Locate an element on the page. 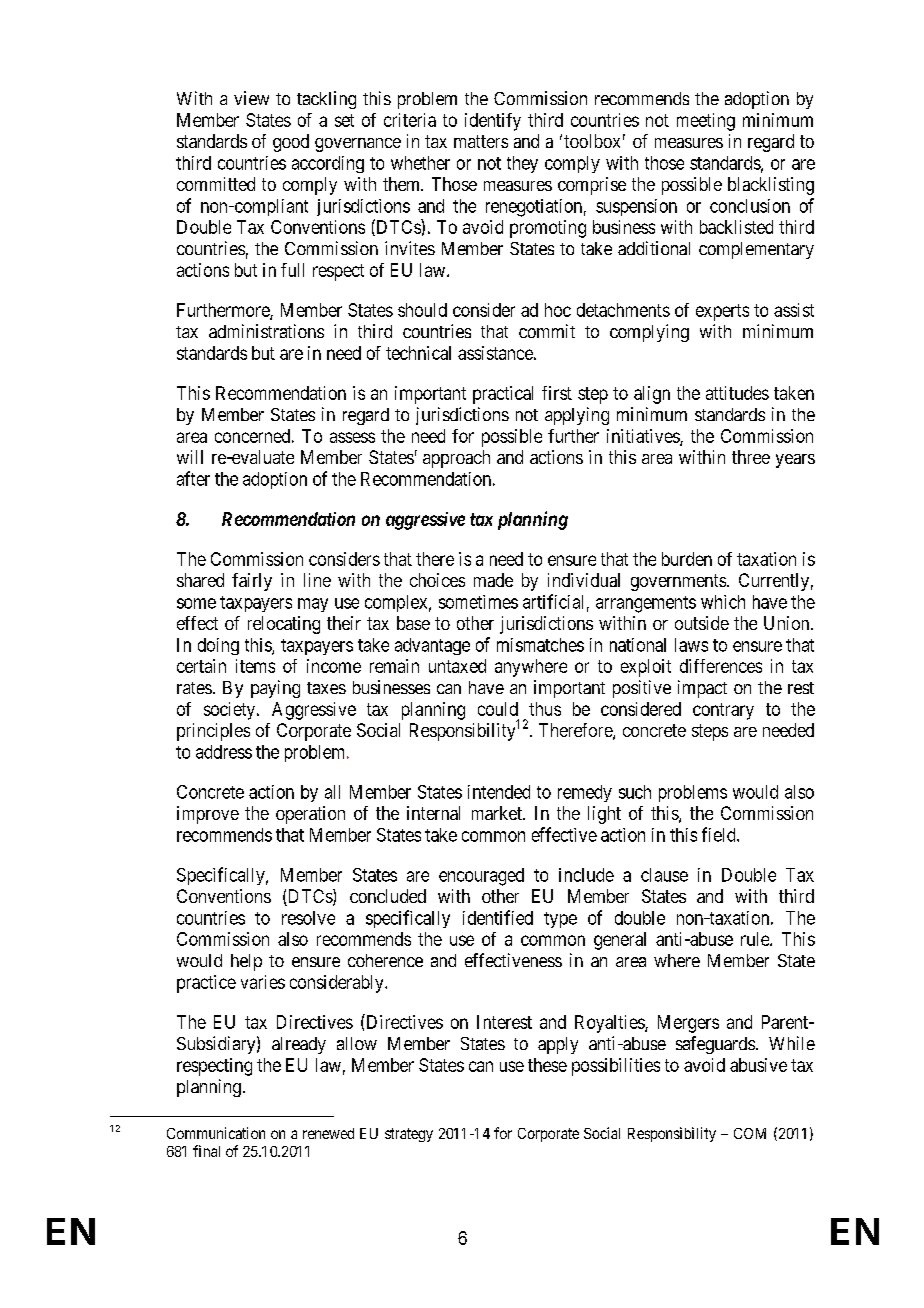  abusive is located at coordinates (758, 1065).
